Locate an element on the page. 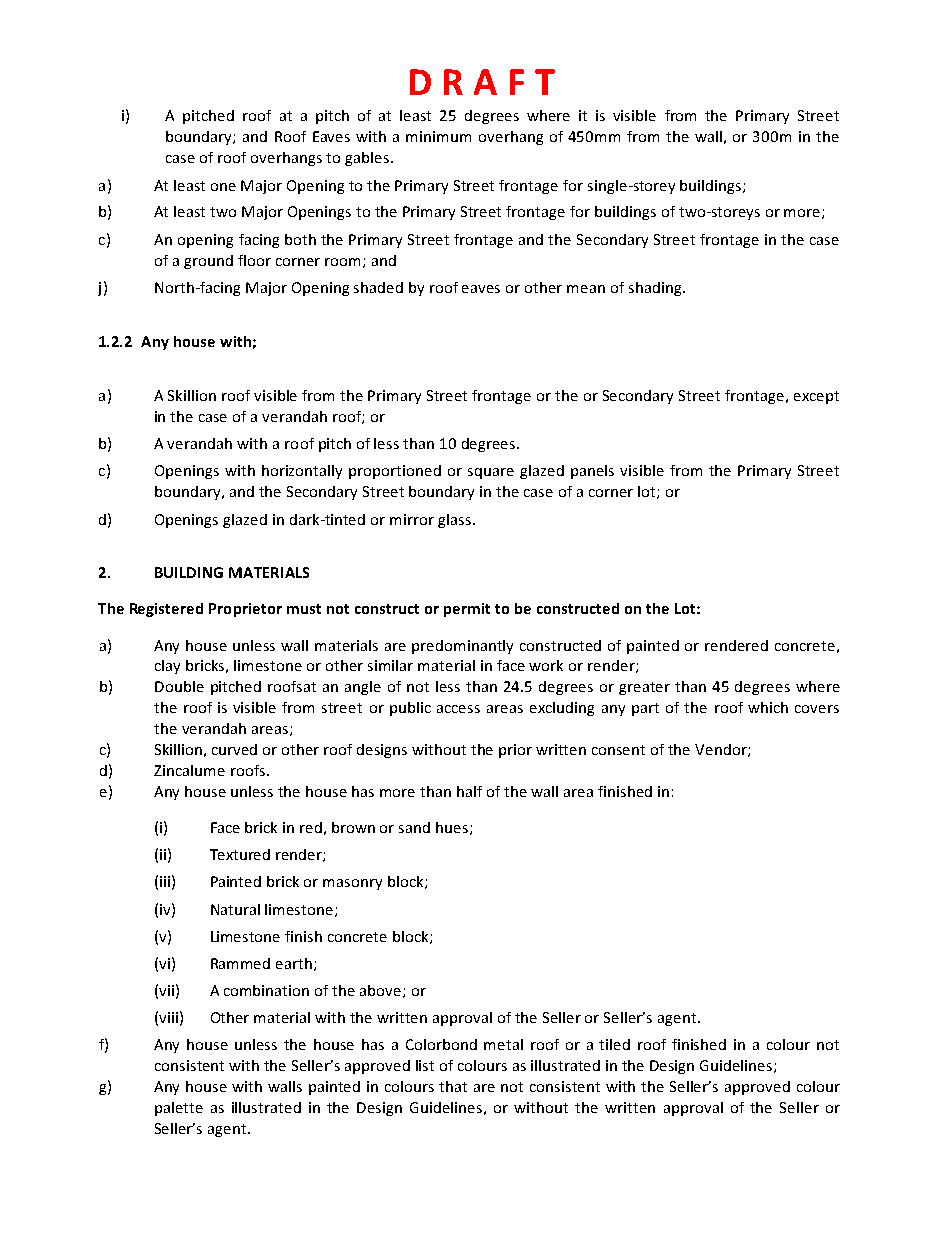  hues is located at coordinates (453, 828).
